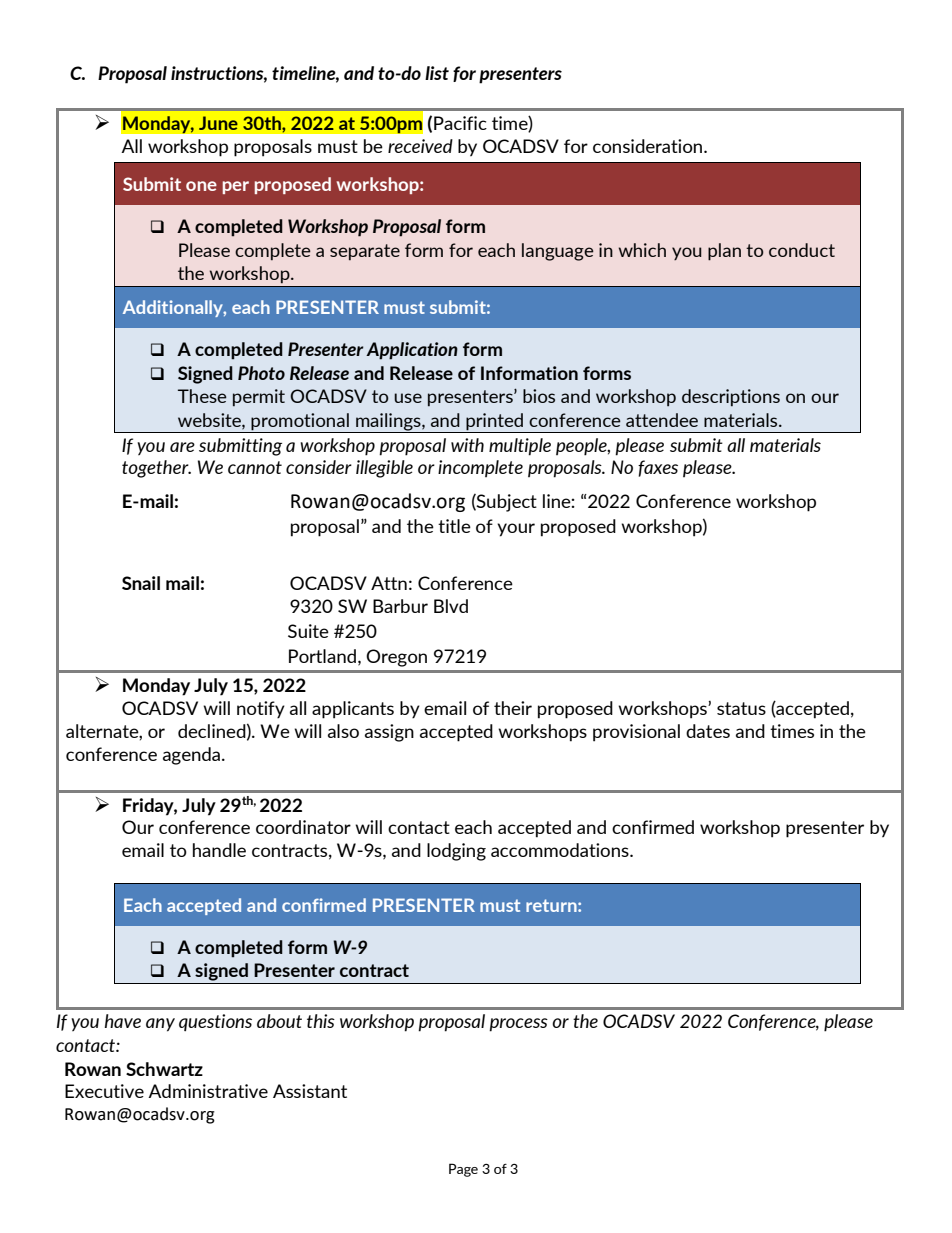 This document has width=952, height=1233. I want to click on plan, so click(724, 252).
